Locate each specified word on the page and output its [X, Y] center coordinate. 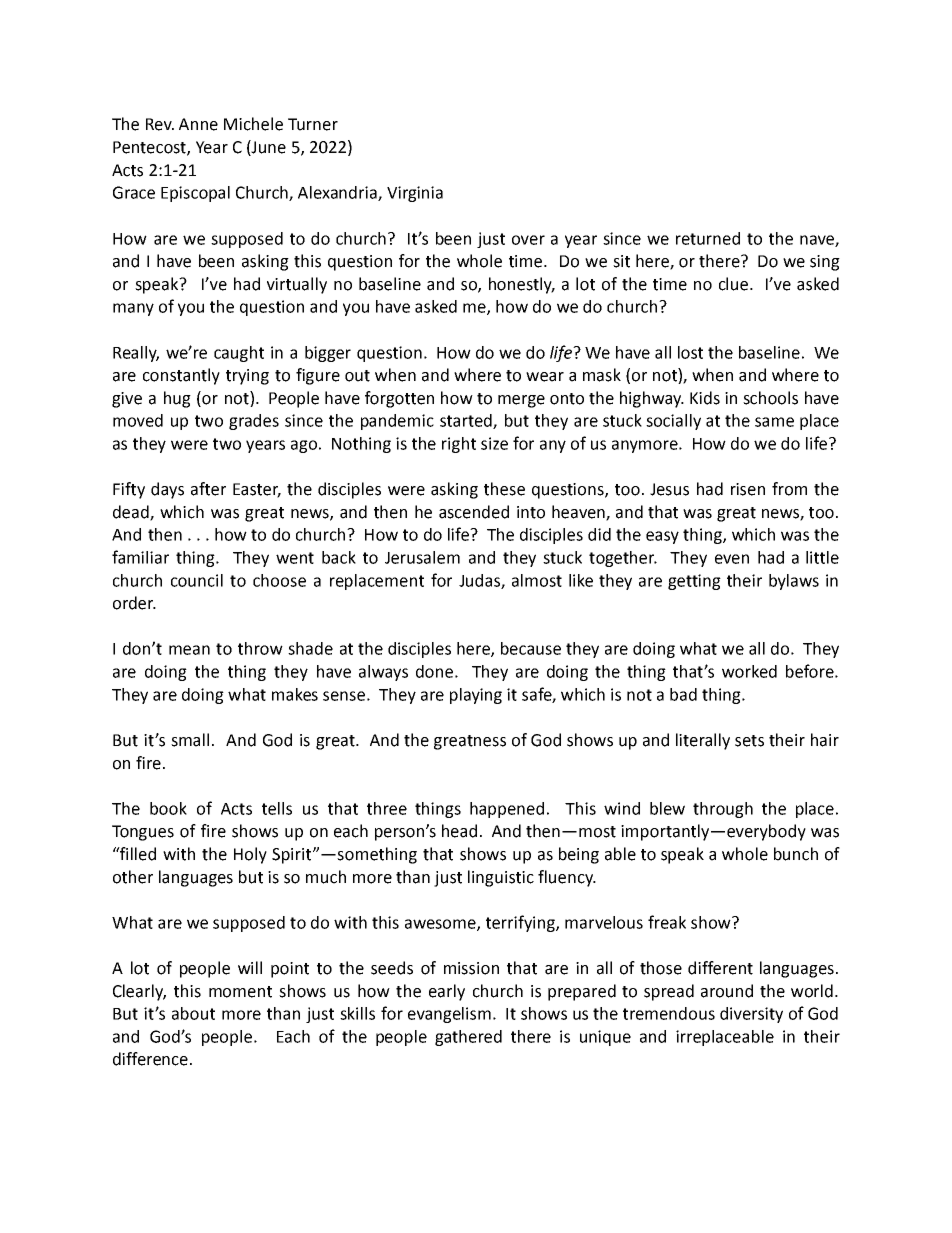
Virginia [415, 194]
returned [708, 238]
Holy [250, 855]
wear [545, 377]
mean [189, 650]
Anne [198, 124]
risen [748, 489]
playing [476, 696]
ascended [474, 512]
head [459, 831]
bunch [796, 854]
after [208, 489]
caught [239, 354]
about [193, 1013]
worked [749, 671]
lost [690, 352]
